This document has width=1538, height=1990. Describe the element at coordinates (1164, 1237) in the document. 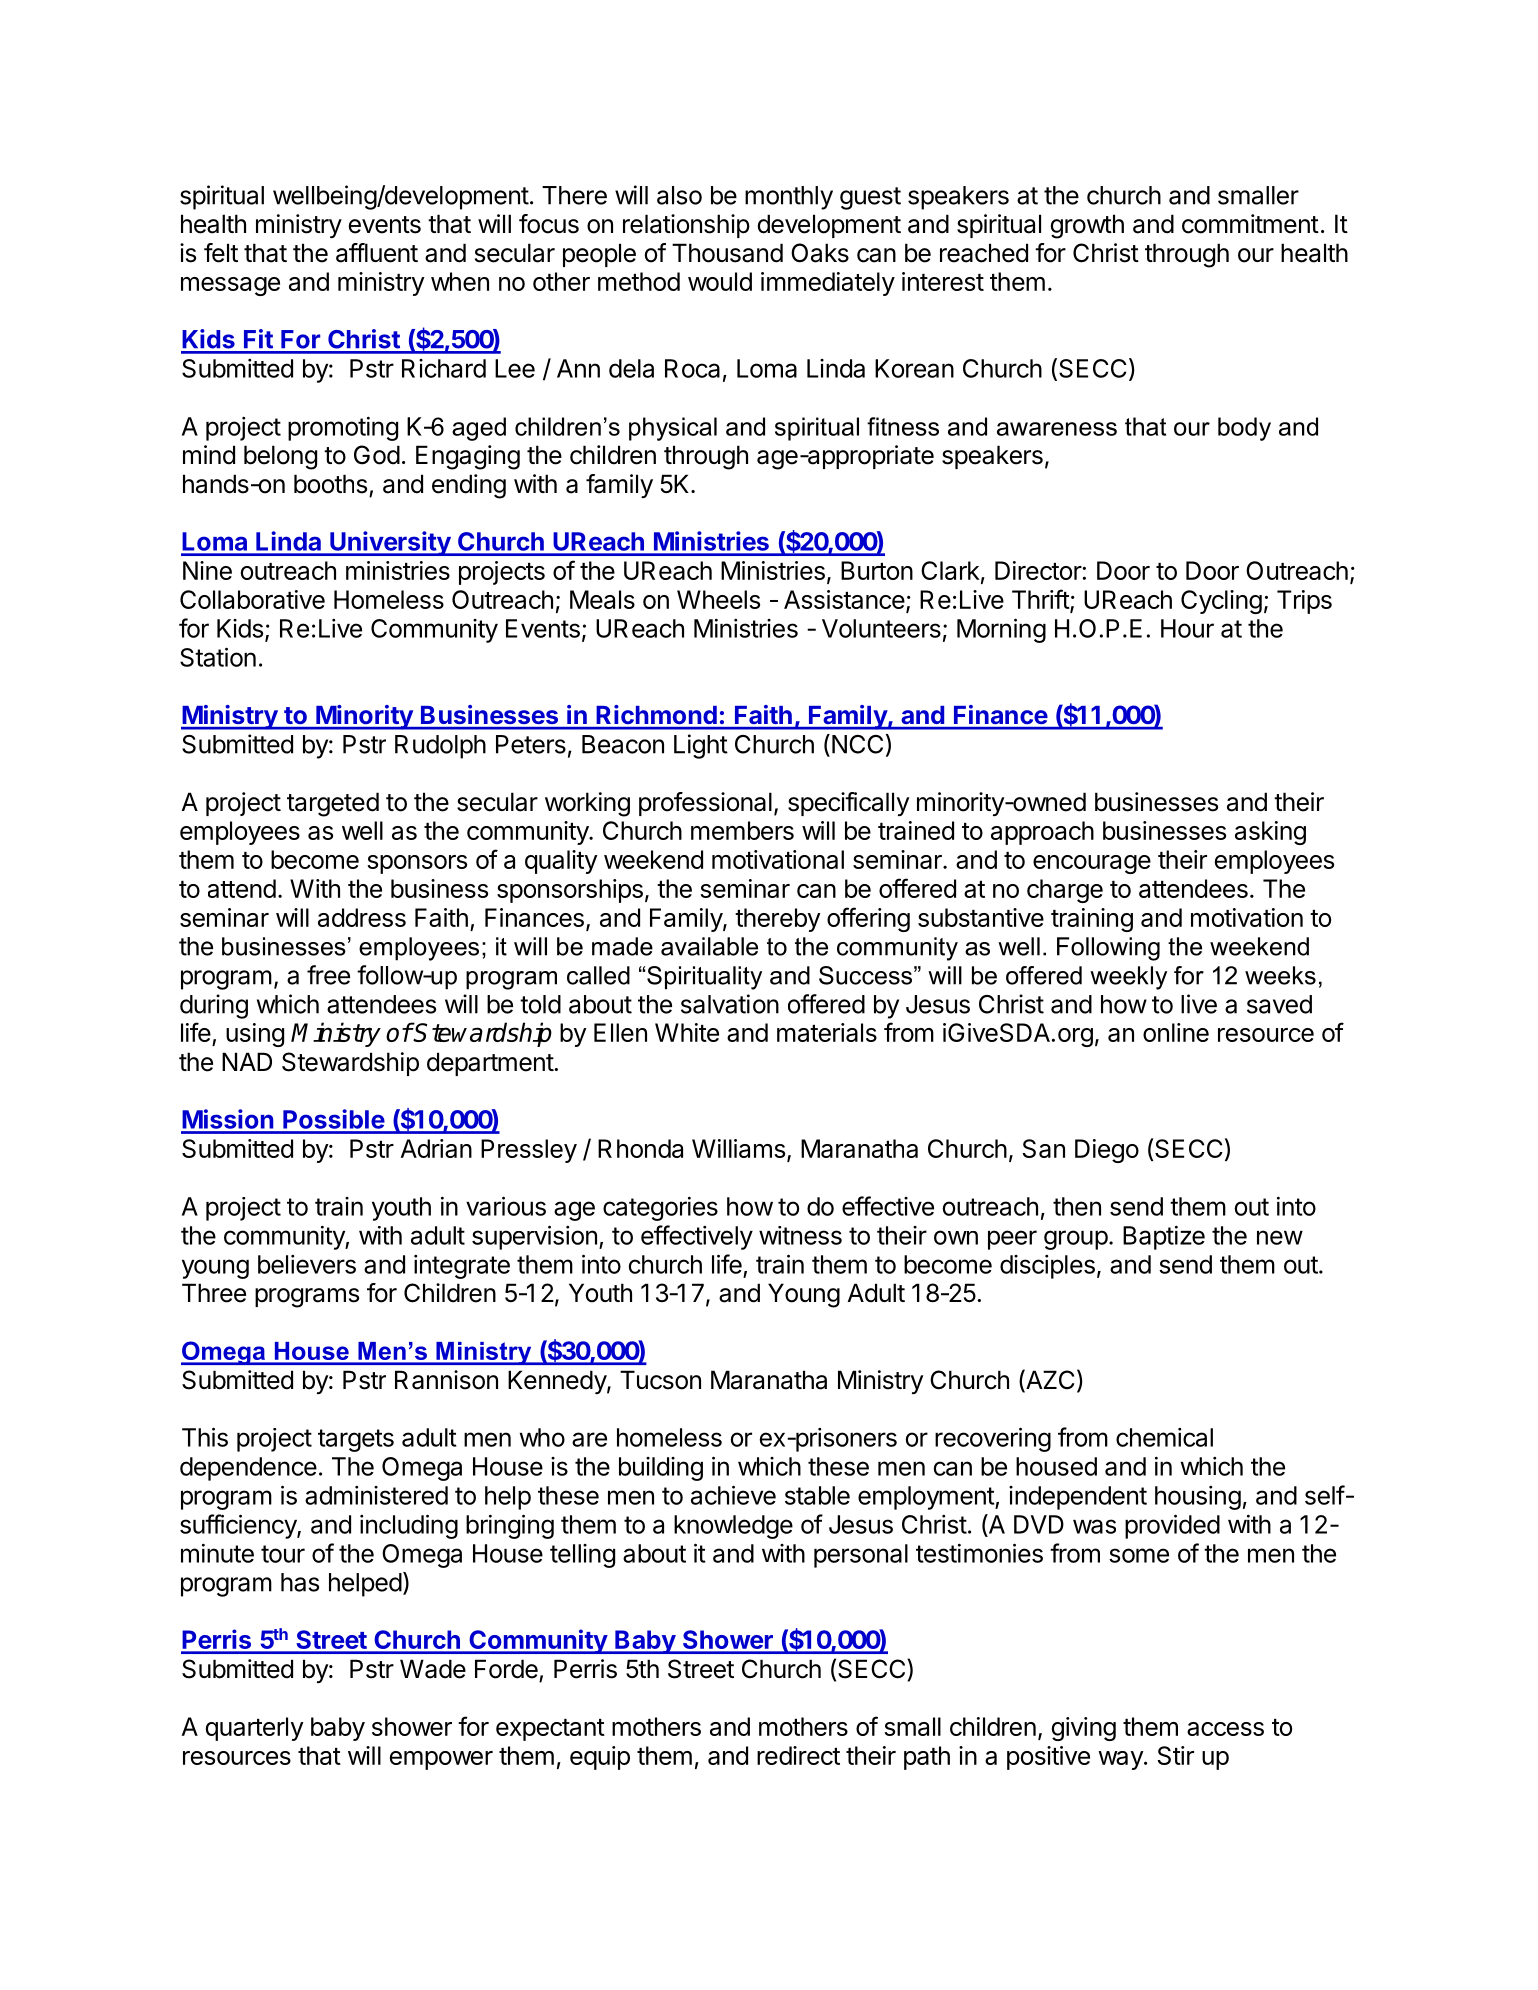

I see `Baptize` at that location.
